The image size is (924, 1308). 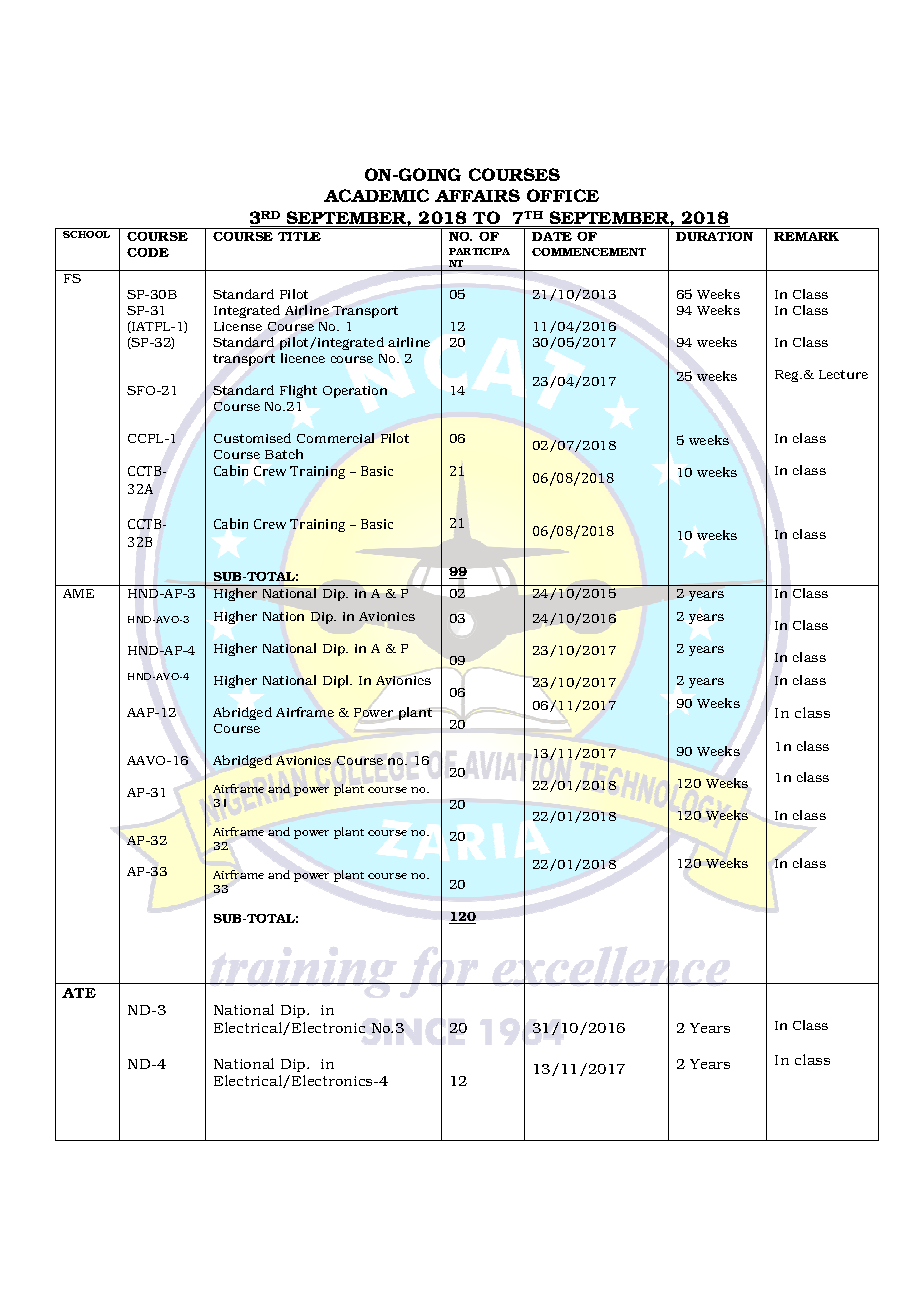 I want to click on AFFAIRS, so click(x=477, y=195).
